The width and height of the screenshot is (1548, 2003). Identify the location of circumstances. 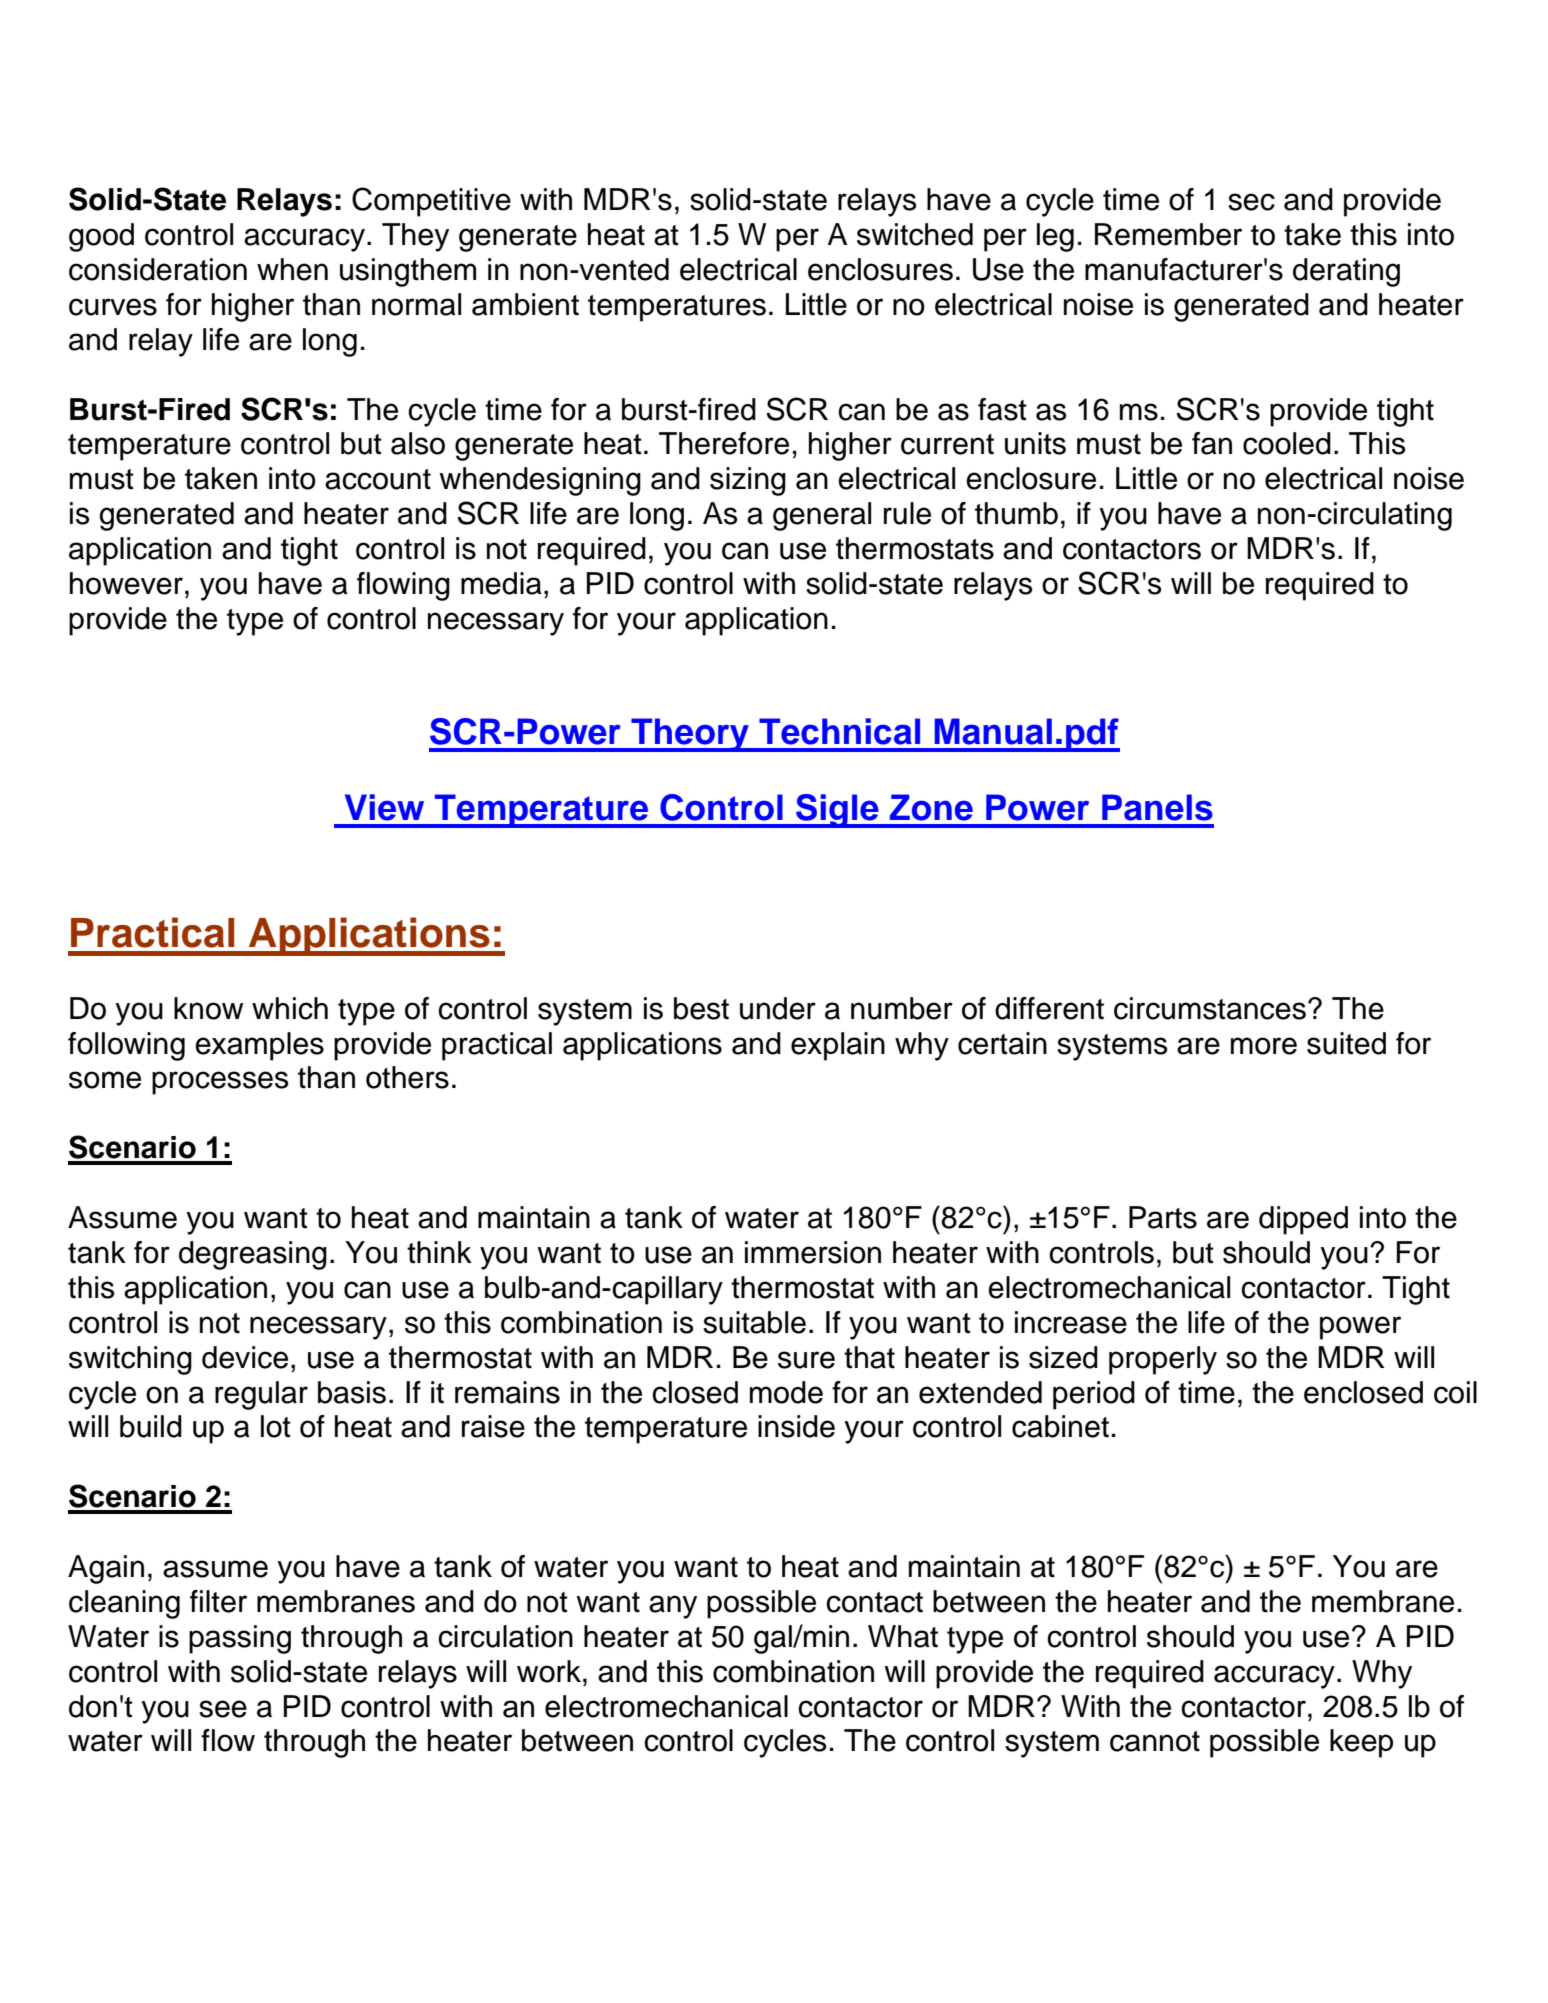
(1210, 1008).
